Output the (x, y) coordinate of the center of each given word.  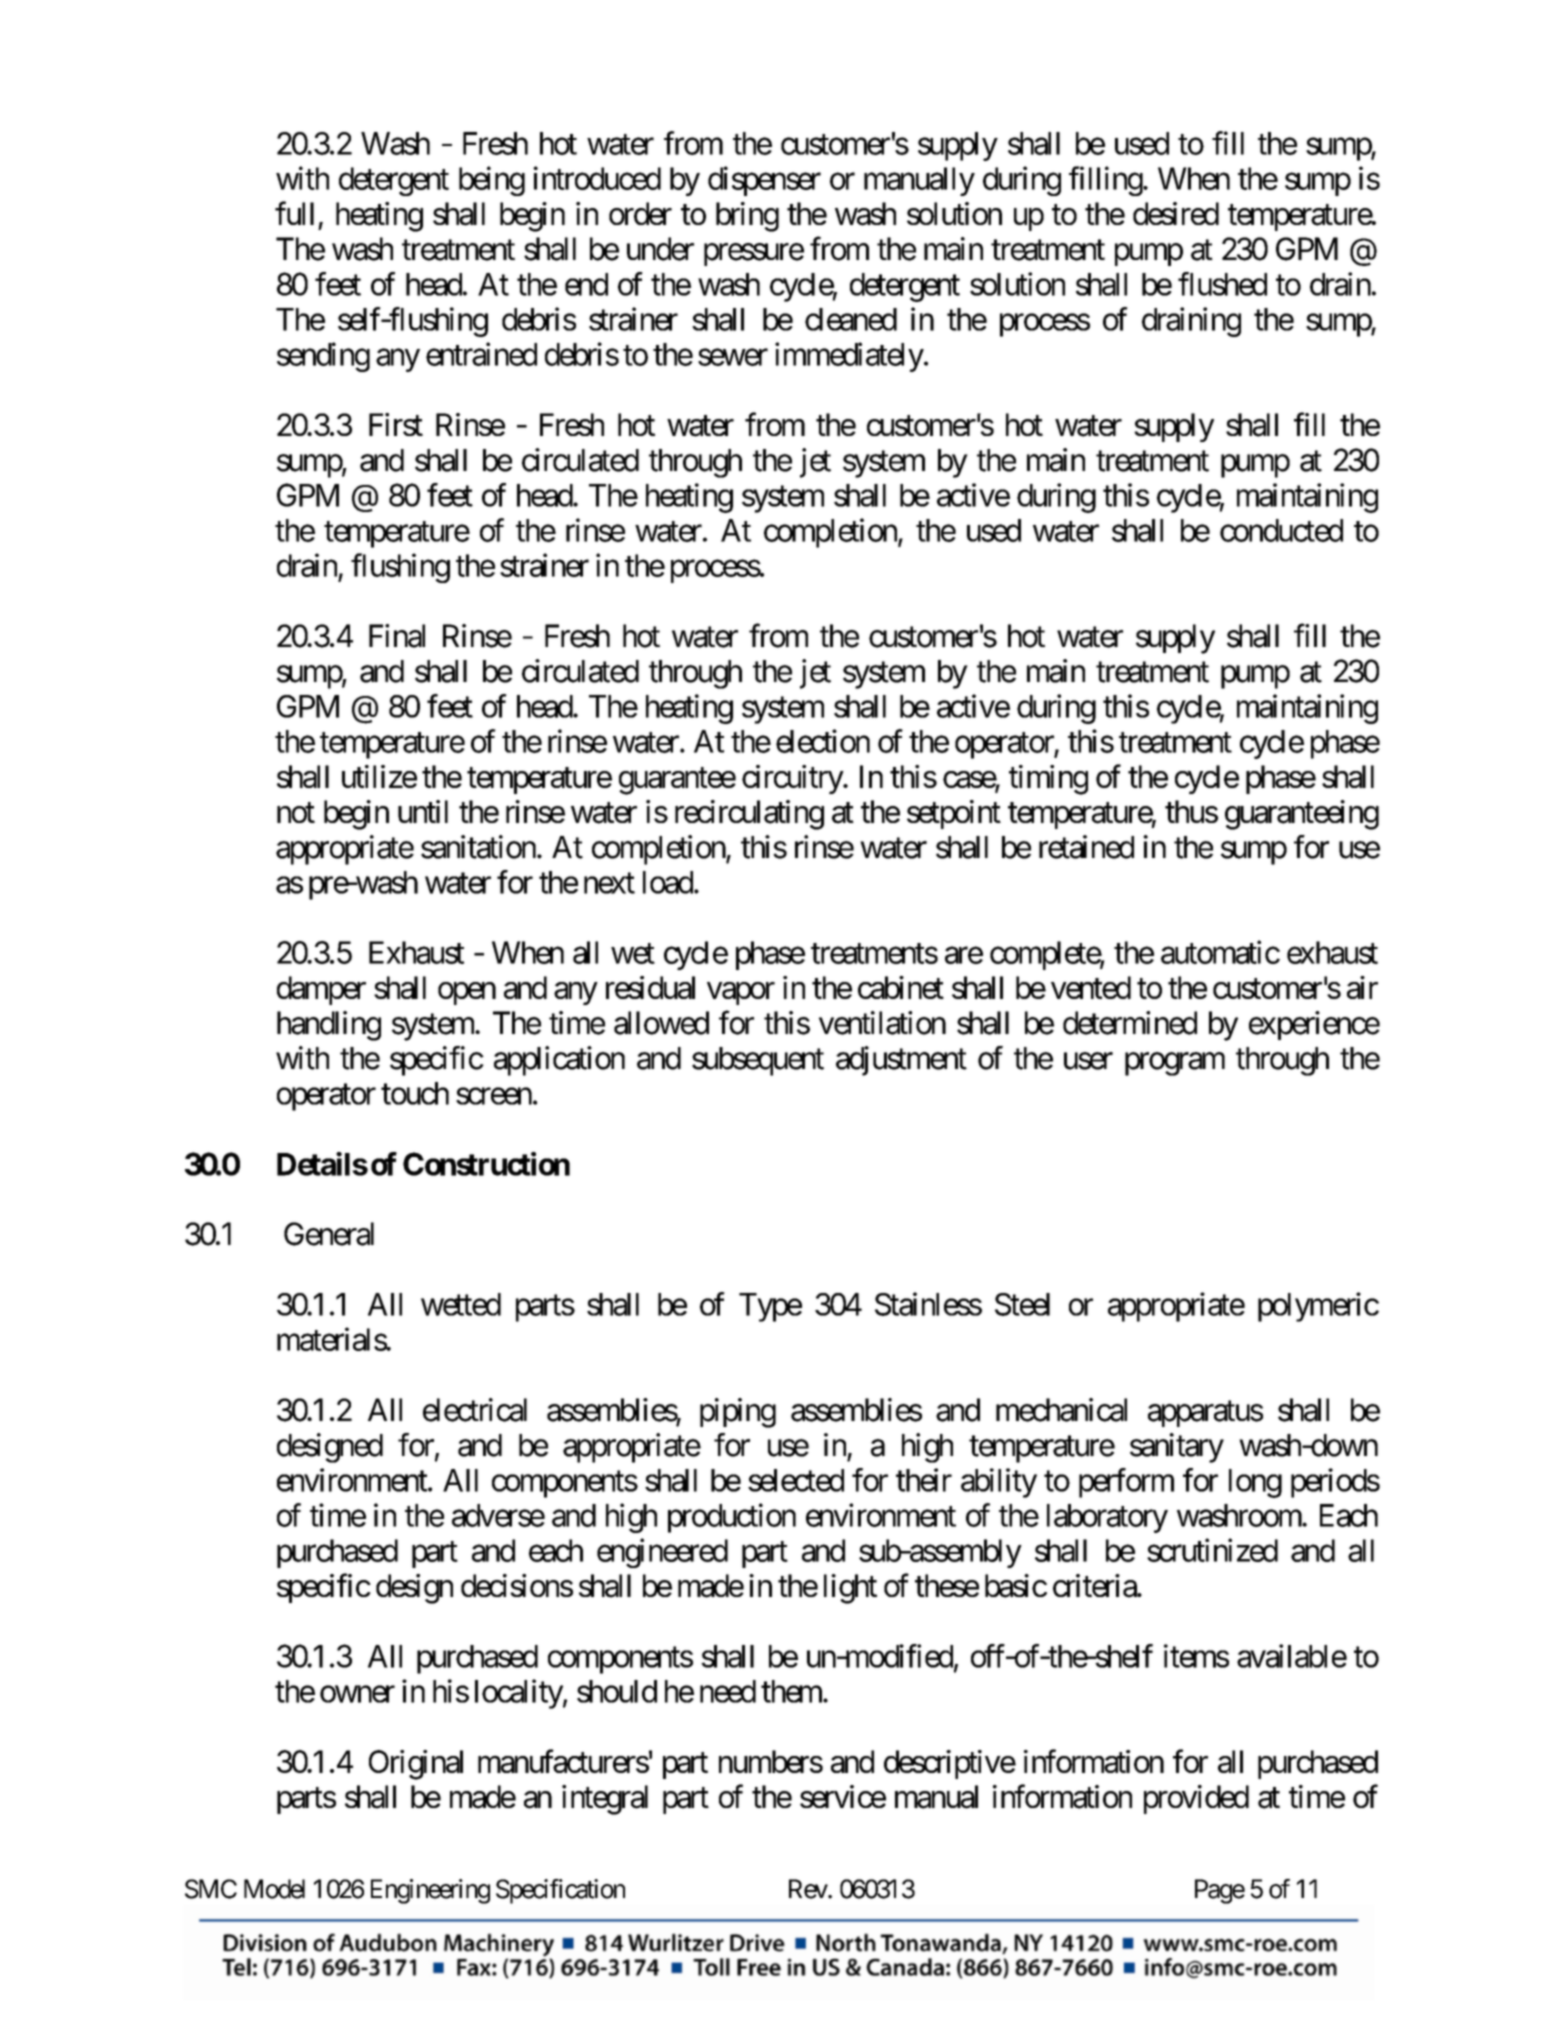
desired (1176, 213)
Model (274, 1889)
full (294, 213)
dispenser (764, 181)
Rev (809, 1889)
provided (1196, 1799)
